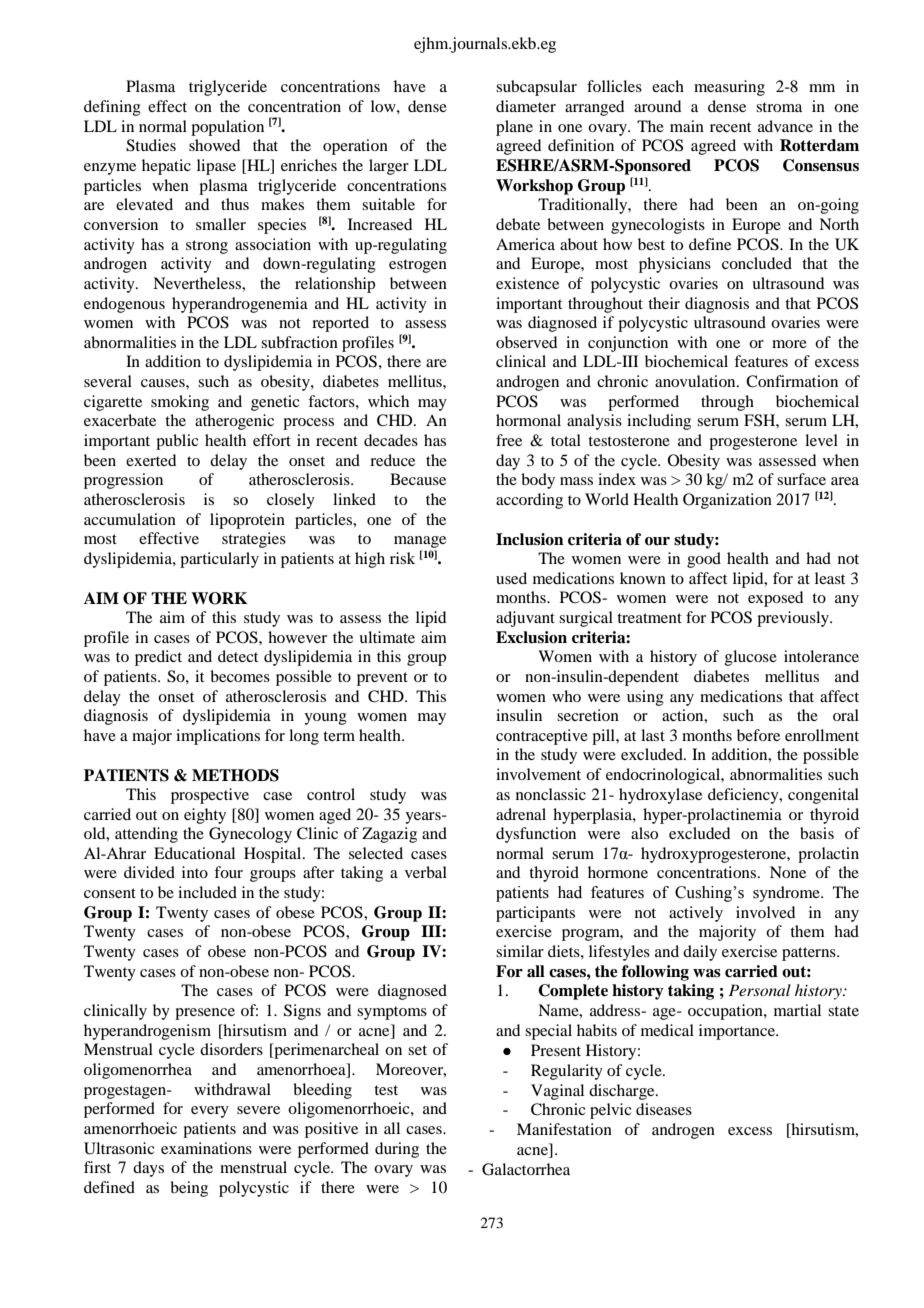  I want to click on similar, so click(520, 951).
